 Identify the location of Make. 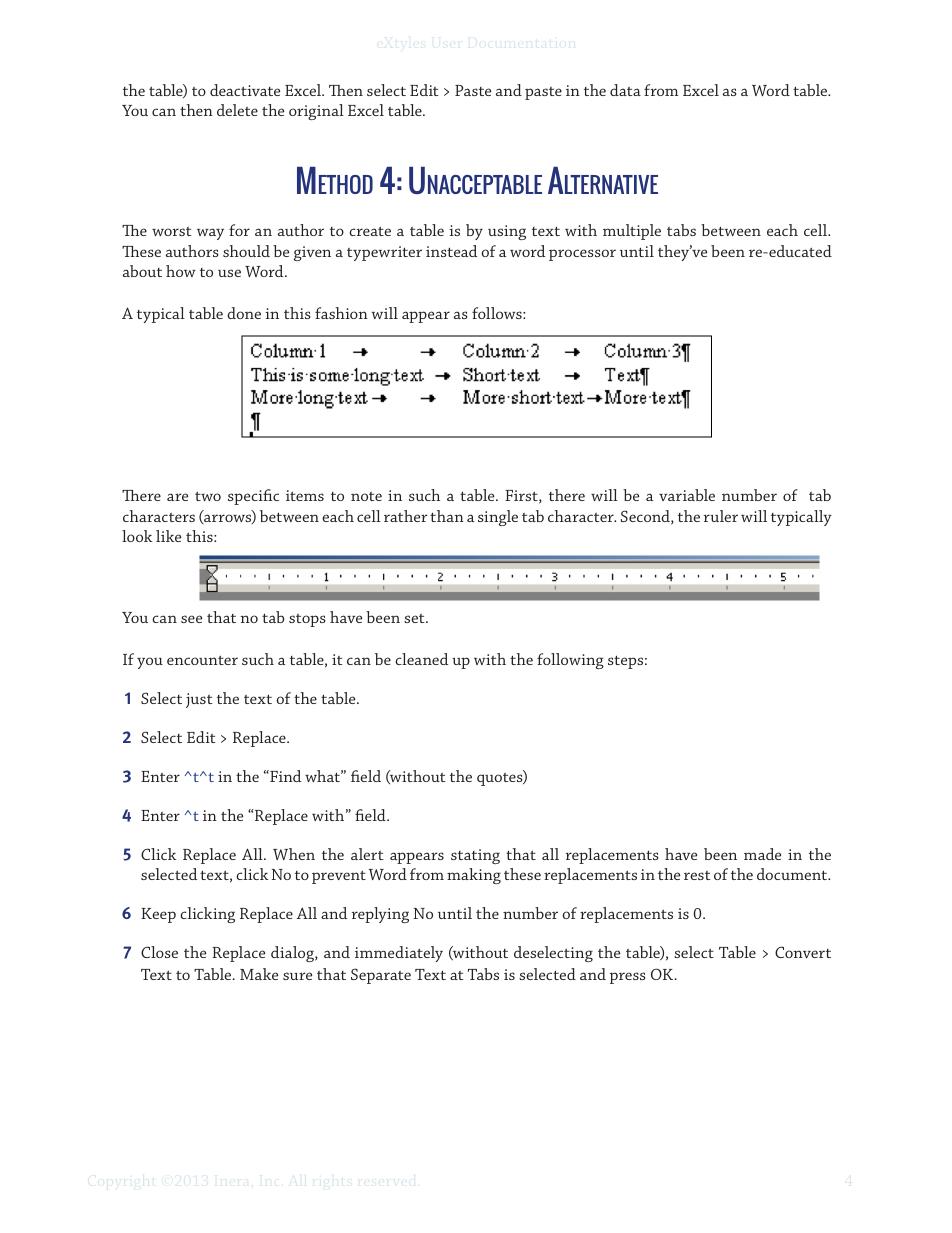
(259, 974).
